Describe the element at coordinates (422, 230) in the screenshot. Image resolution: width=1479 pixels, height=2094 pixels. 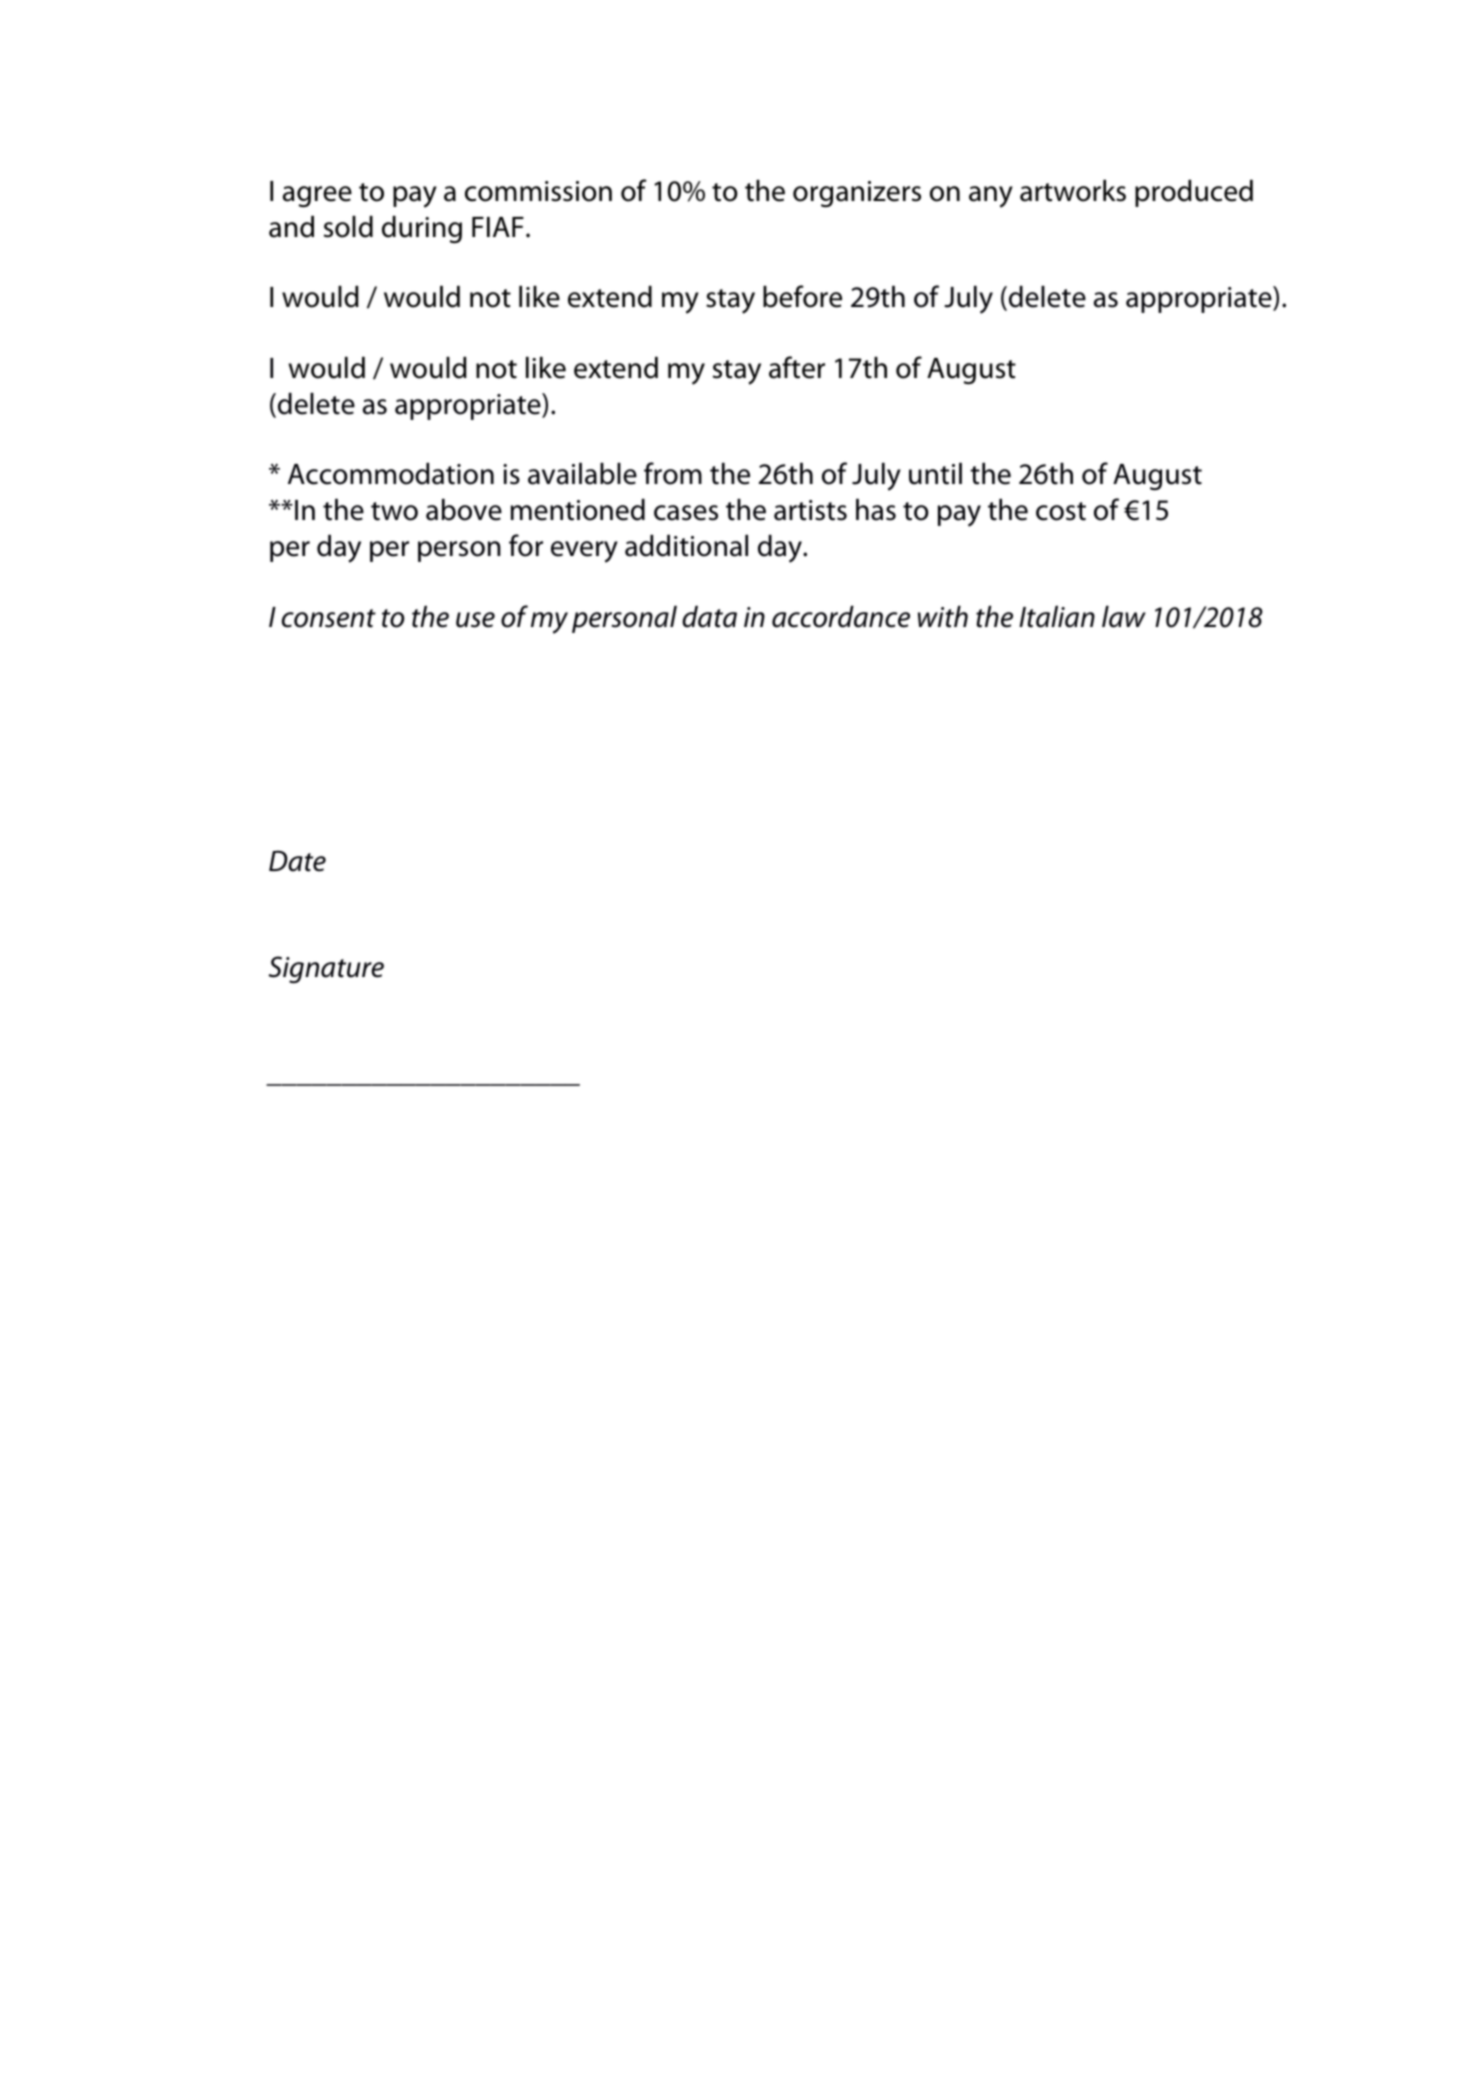
I see `during` at that location.
